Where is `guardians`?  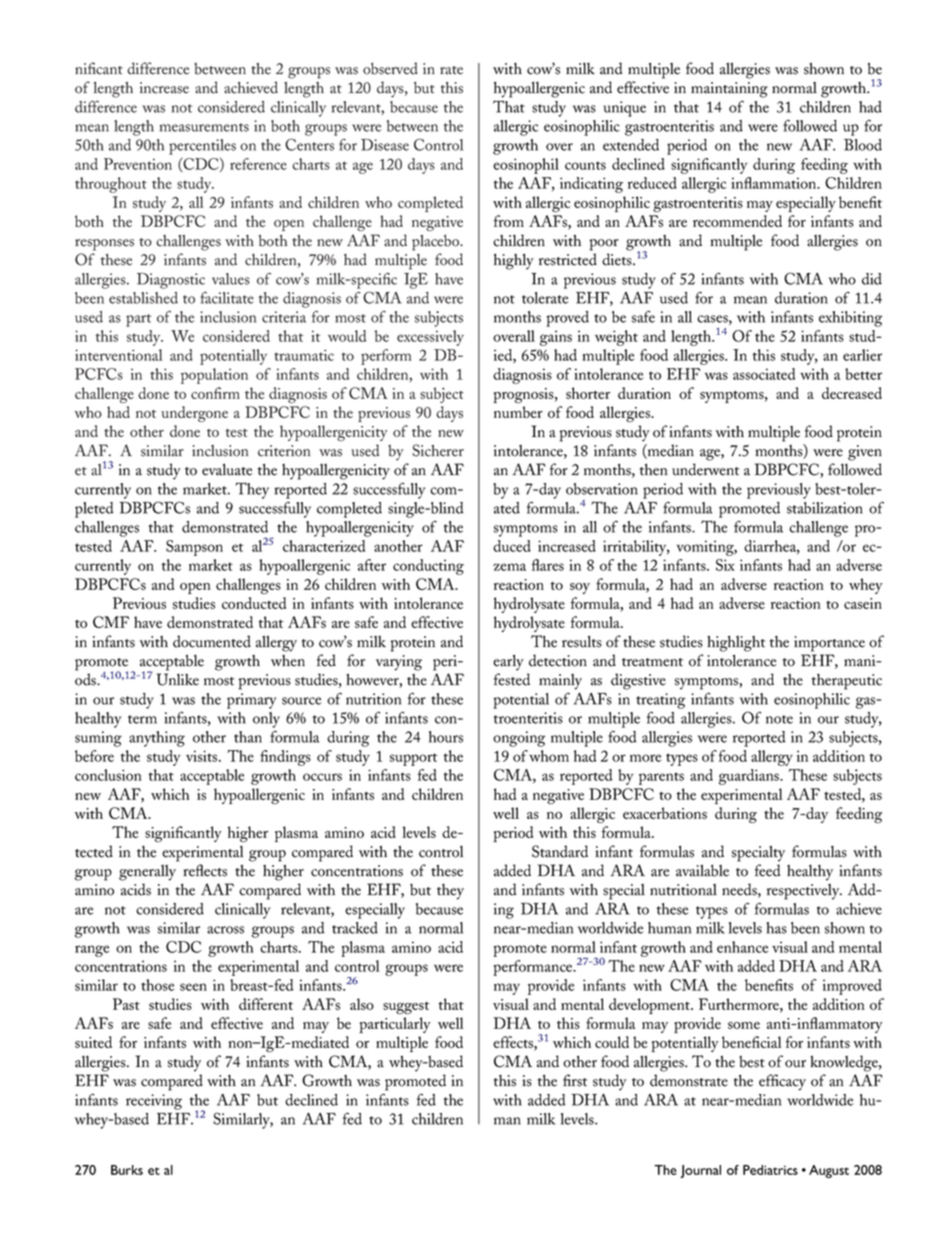 guardians is located at coordinates (750, 777).
